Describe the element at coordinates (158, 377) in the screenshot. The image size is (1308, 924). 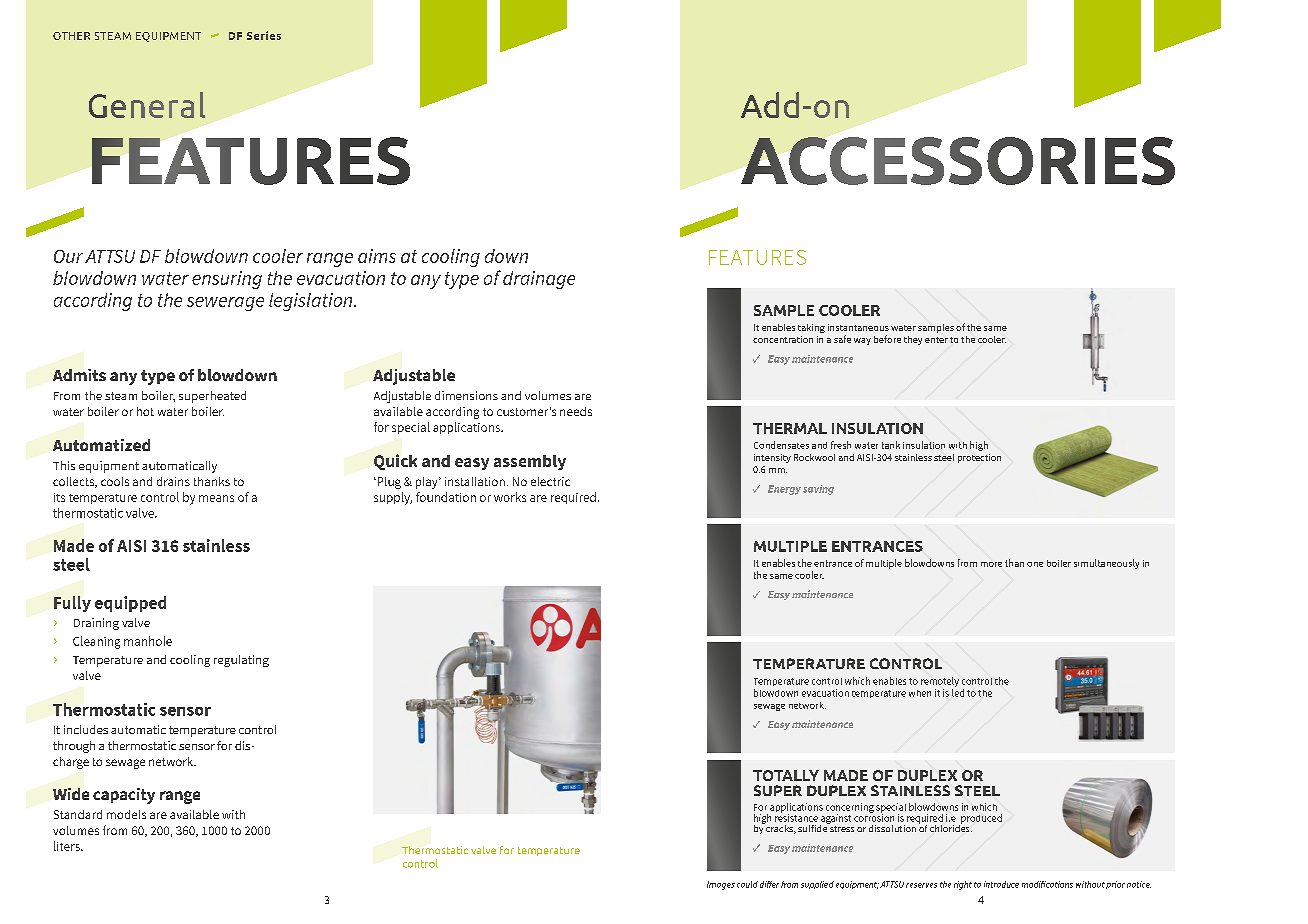
I see `type` at that location.
